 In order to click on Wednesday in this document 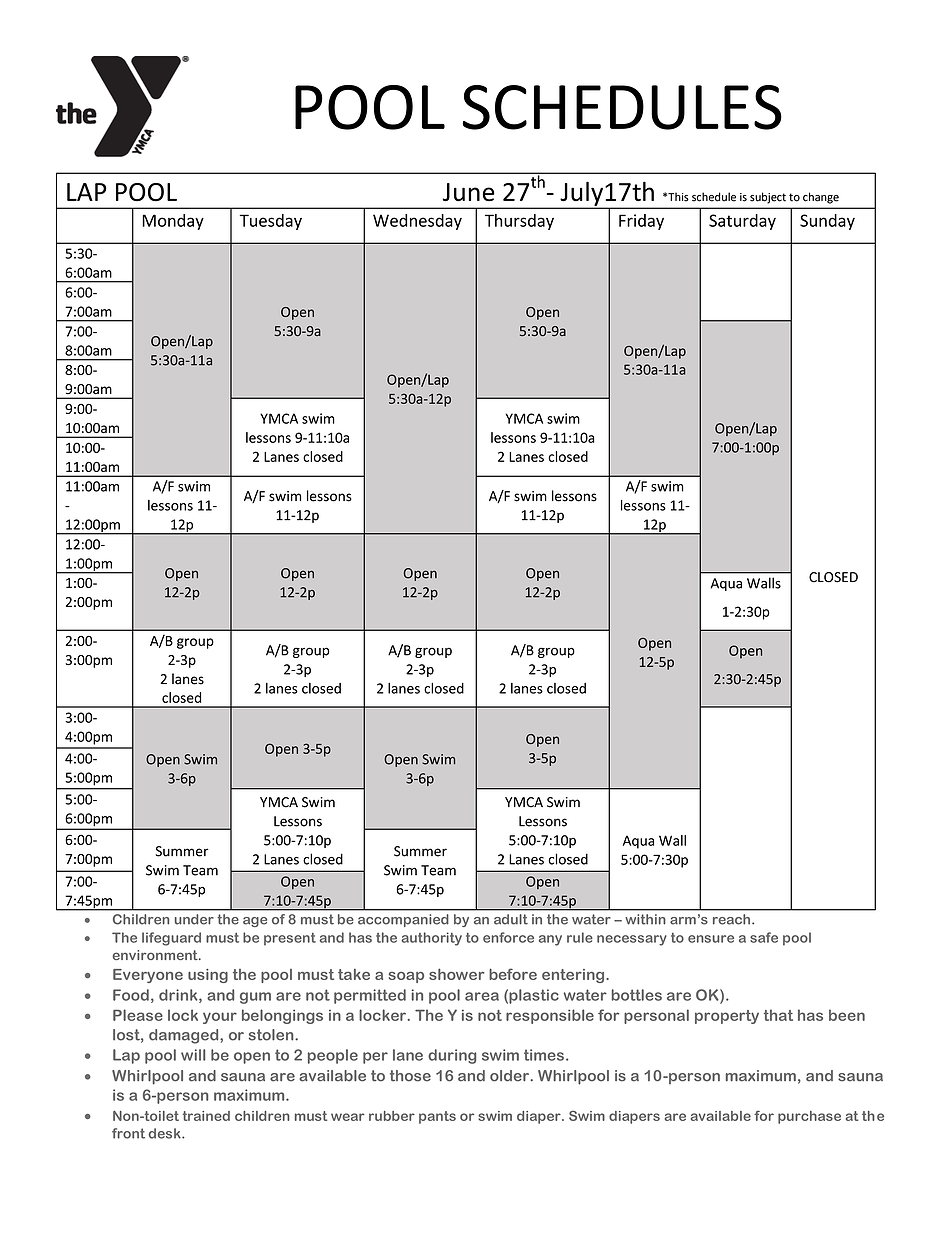, I will do `click(417, 222)`.
